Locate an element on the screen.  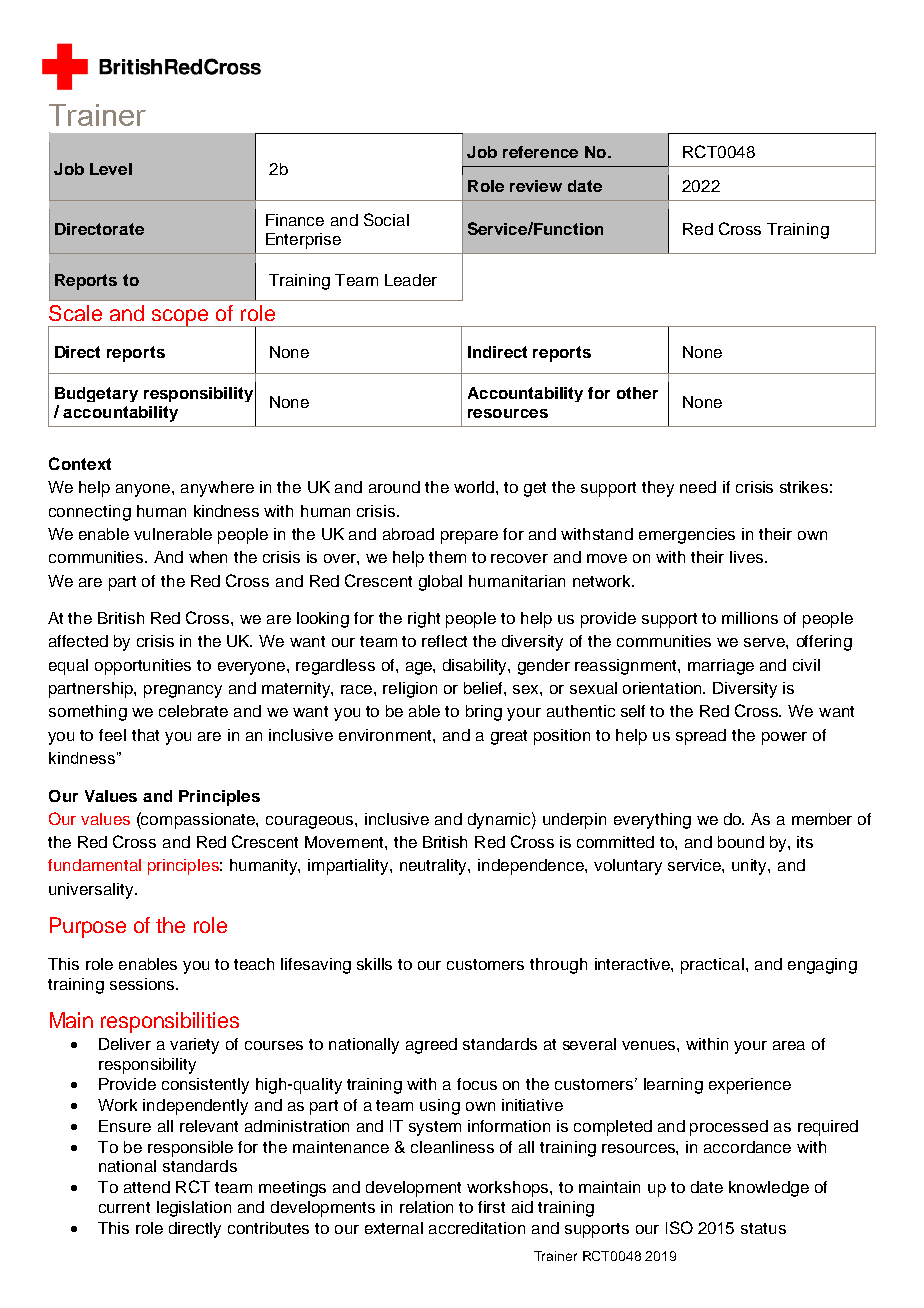
bound is located at coordinates (741, 842).
